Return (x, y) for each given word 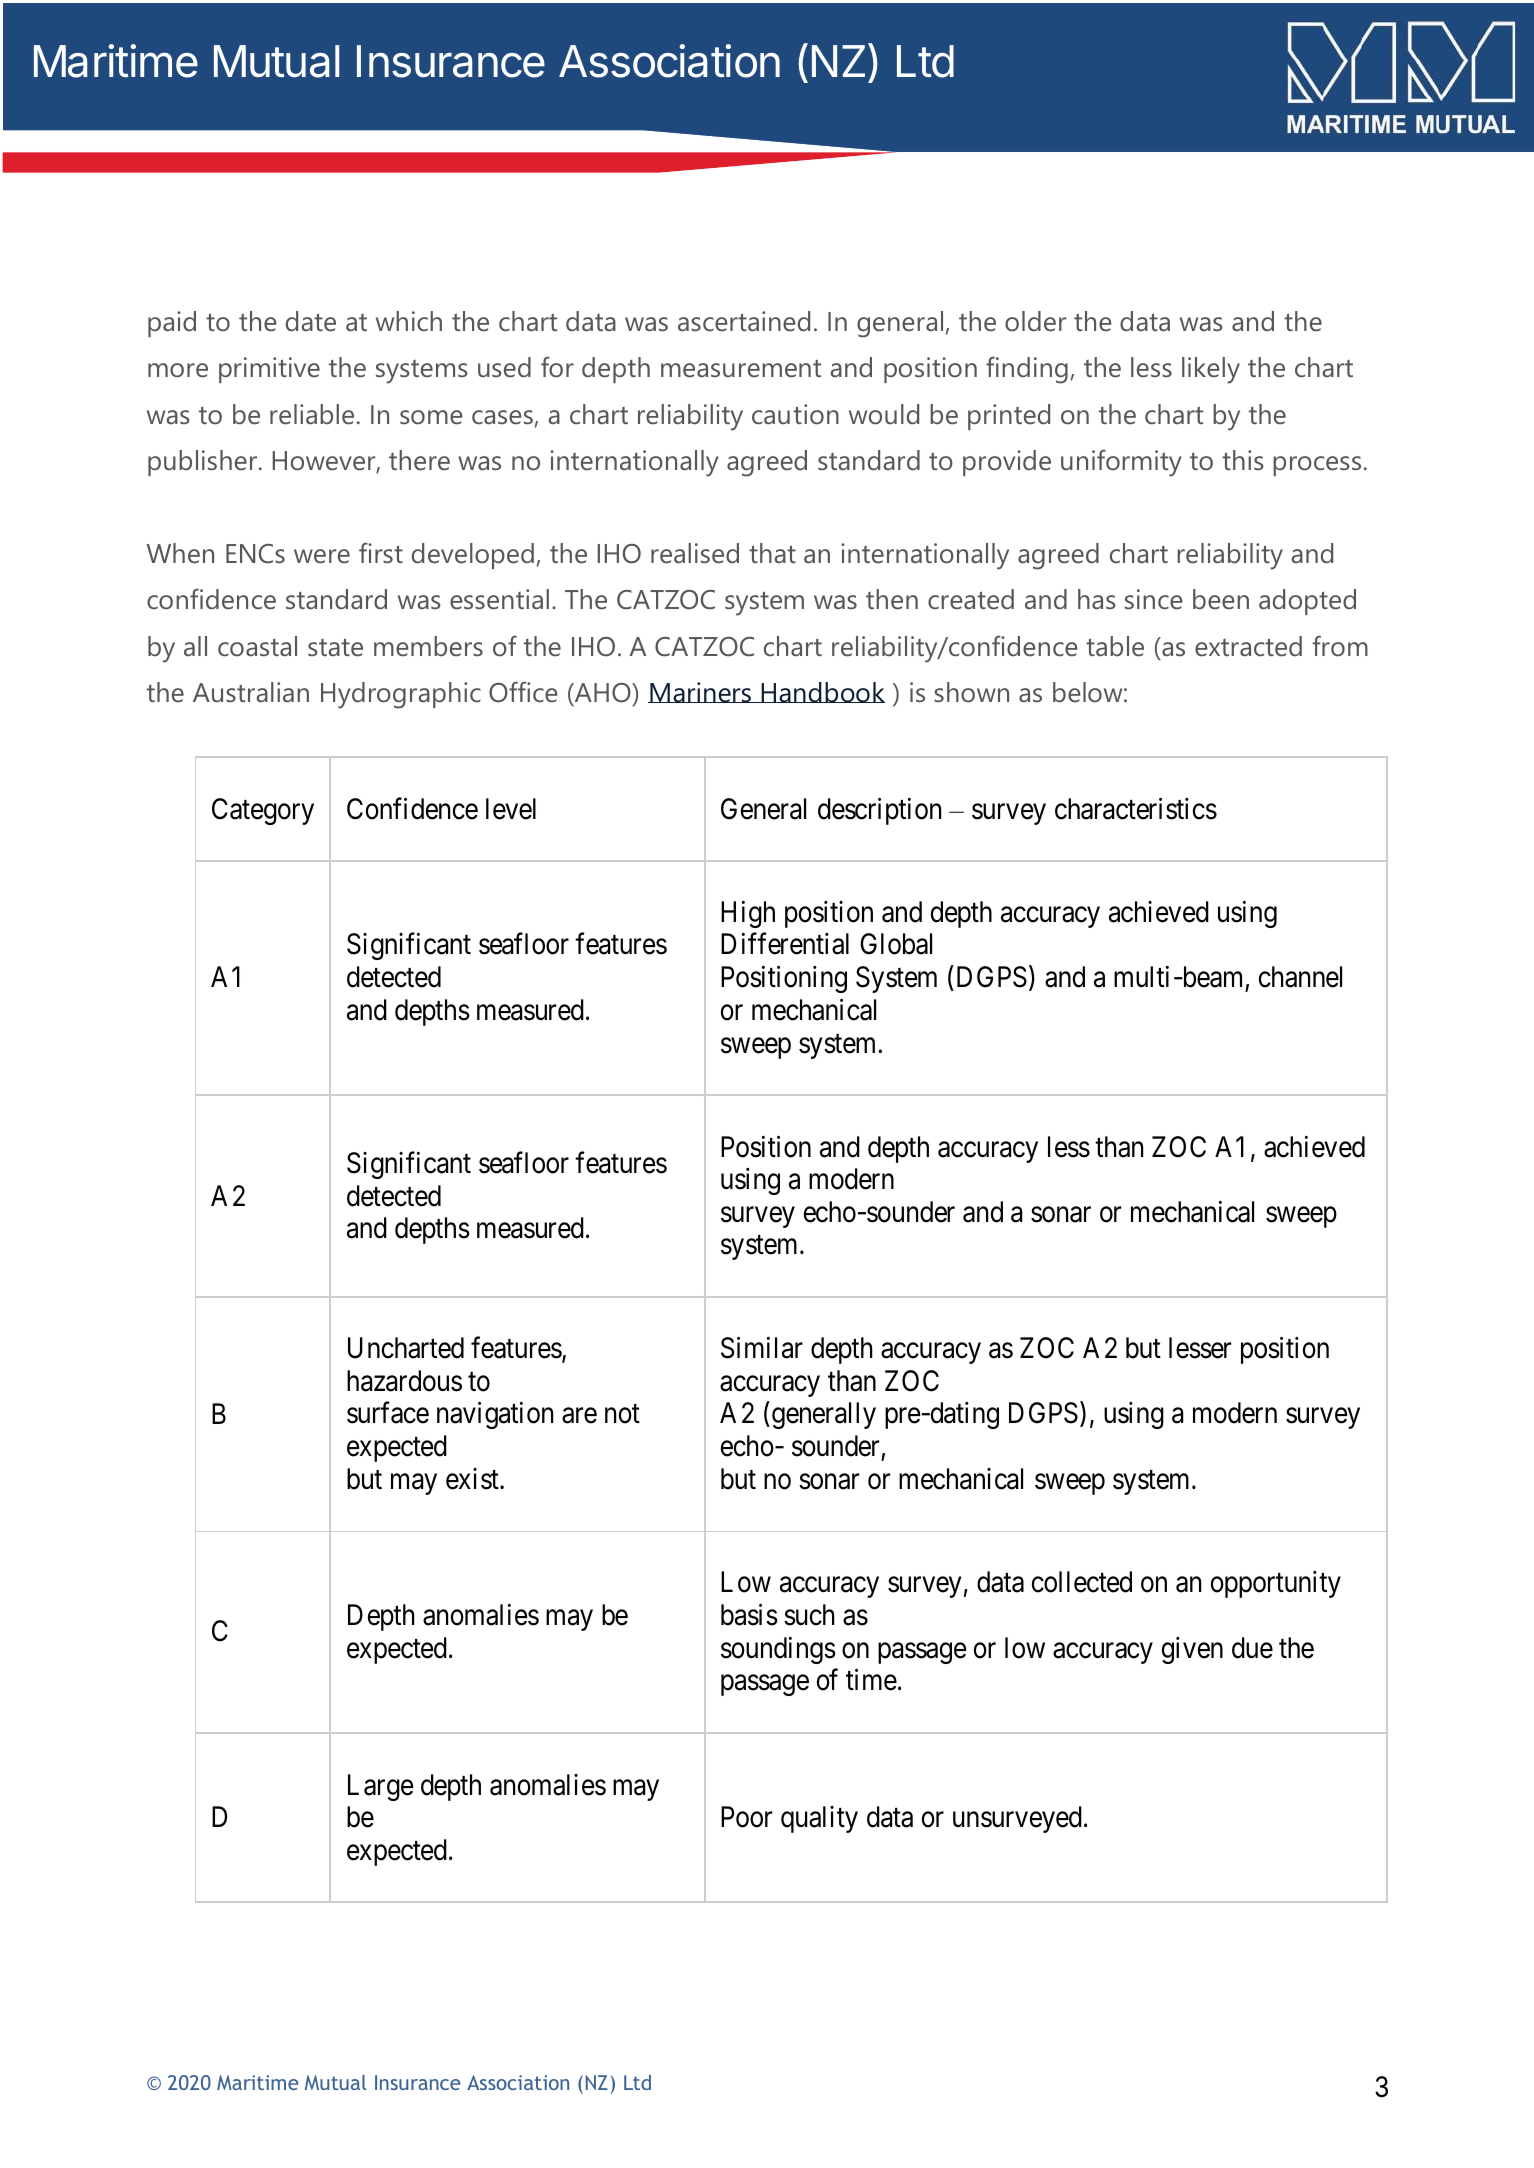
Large (380, 1787)
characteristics (1136, 809)
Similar (762, 1348)
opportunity (1276, 1584)
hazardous (404, 1381)
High (748, 914)
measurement (741, 368)
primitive (269, 370)
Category (263, 811)
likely (1211, 370)
